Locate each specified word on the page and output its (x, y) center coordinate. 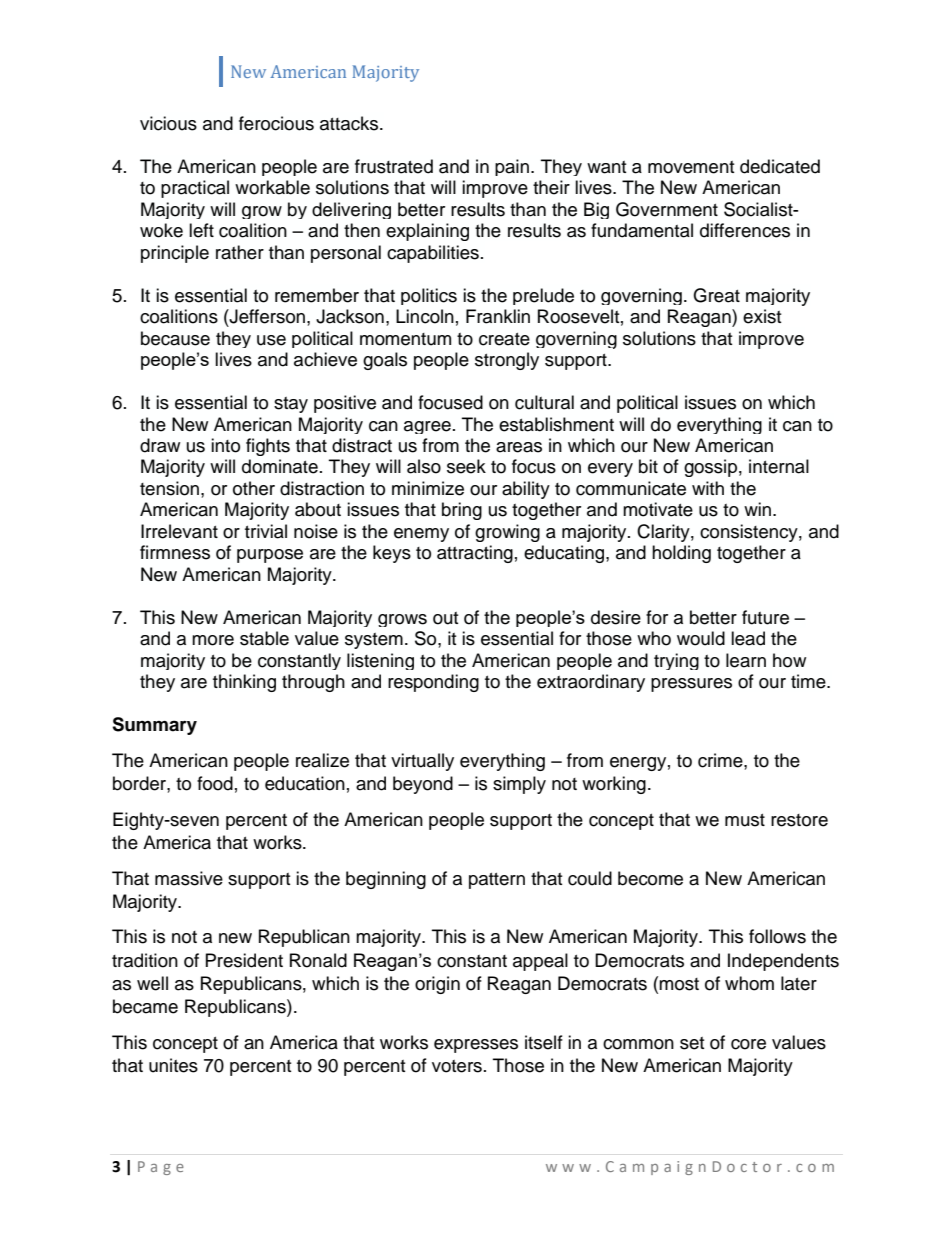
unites (173, 1065)
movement (691, 167)
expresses (476, 1046)
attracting (475, 554)
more (213, 640)
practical (195, 189)
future (765, 617)
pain (512, 167)
